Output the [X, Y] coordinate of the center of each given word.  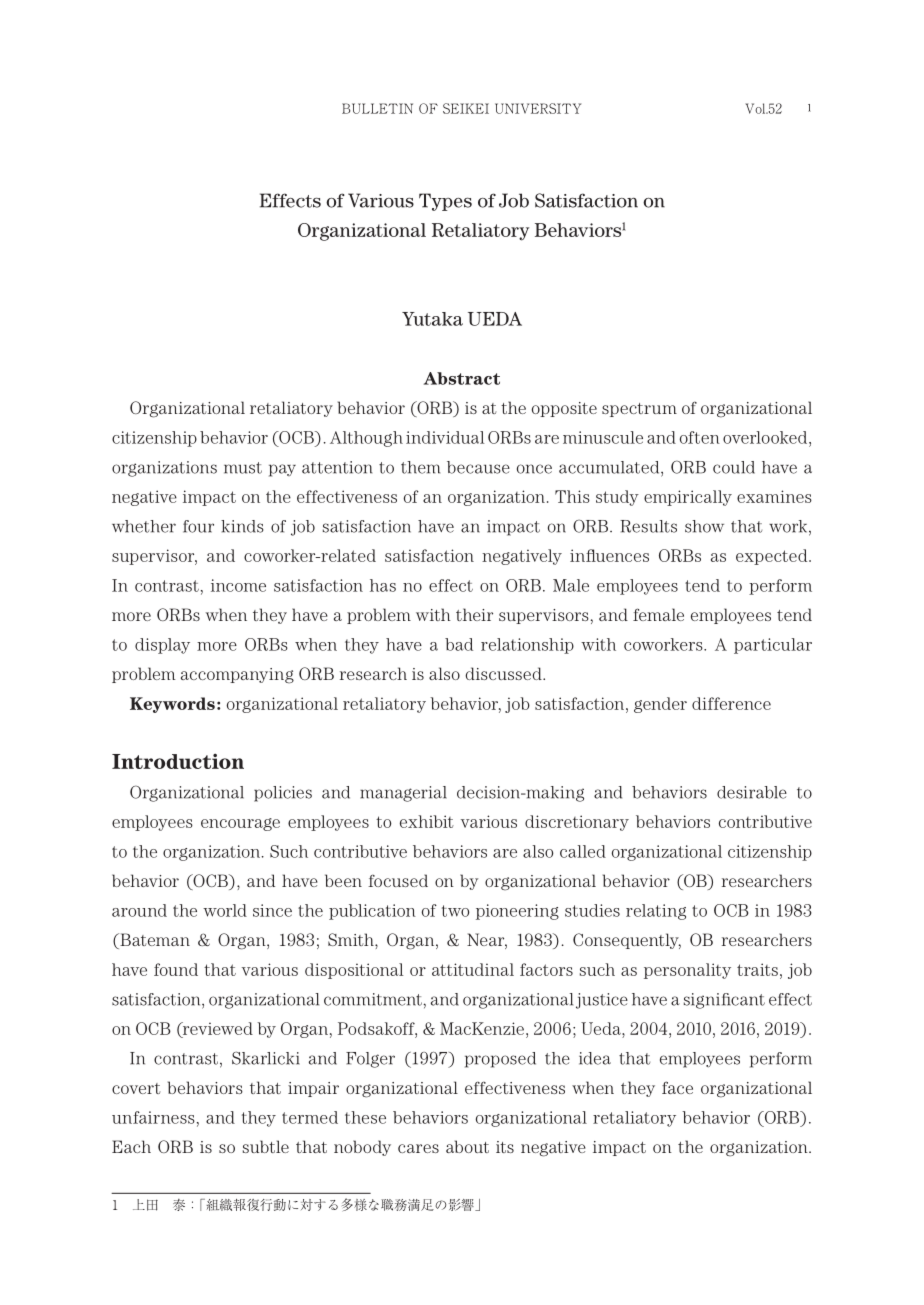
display [162, 646]
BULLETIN [377, 108]
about [467, 1146]
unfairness [153, 1117]
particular [773, 646]
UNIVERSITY [538, 108]
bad [459, 644]
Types [445, 202]
